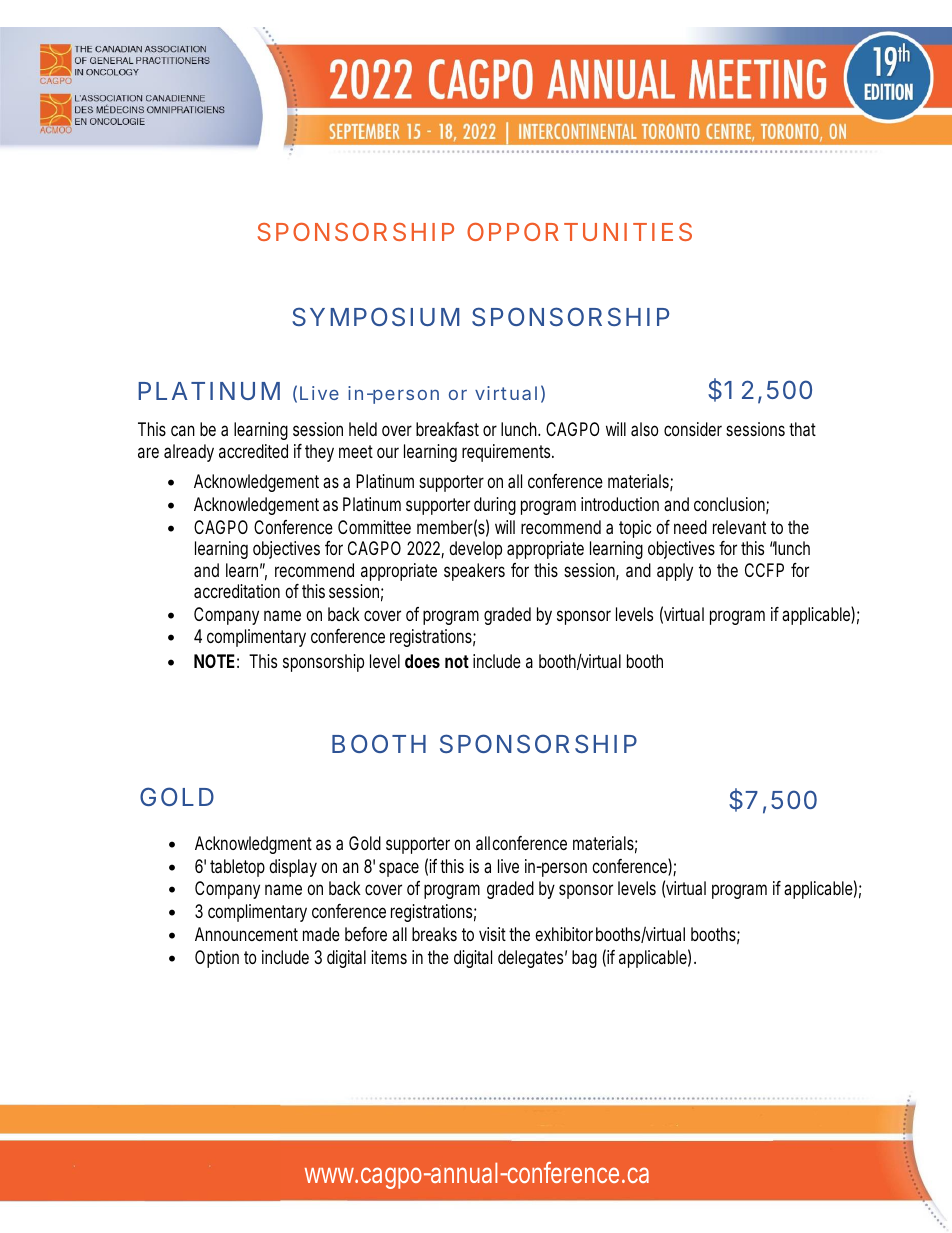 This screenshot has height=1233, width=952. Describe the element at coordinates (675, 572) in the screenshot. I see `apply` at that location.
